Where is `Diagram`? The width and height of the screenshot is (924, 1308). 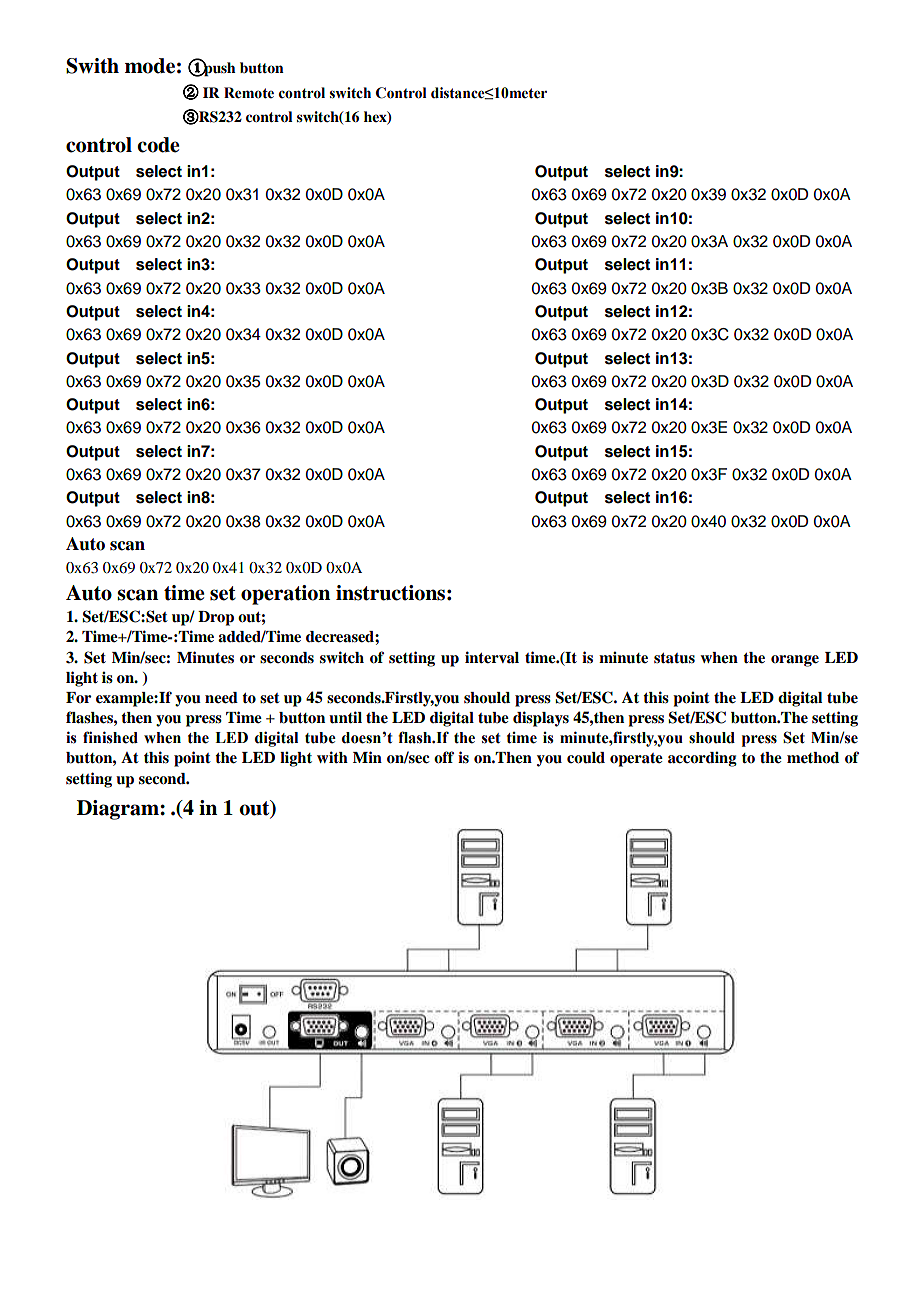
Diagram is located at coordinates (119, 810).
